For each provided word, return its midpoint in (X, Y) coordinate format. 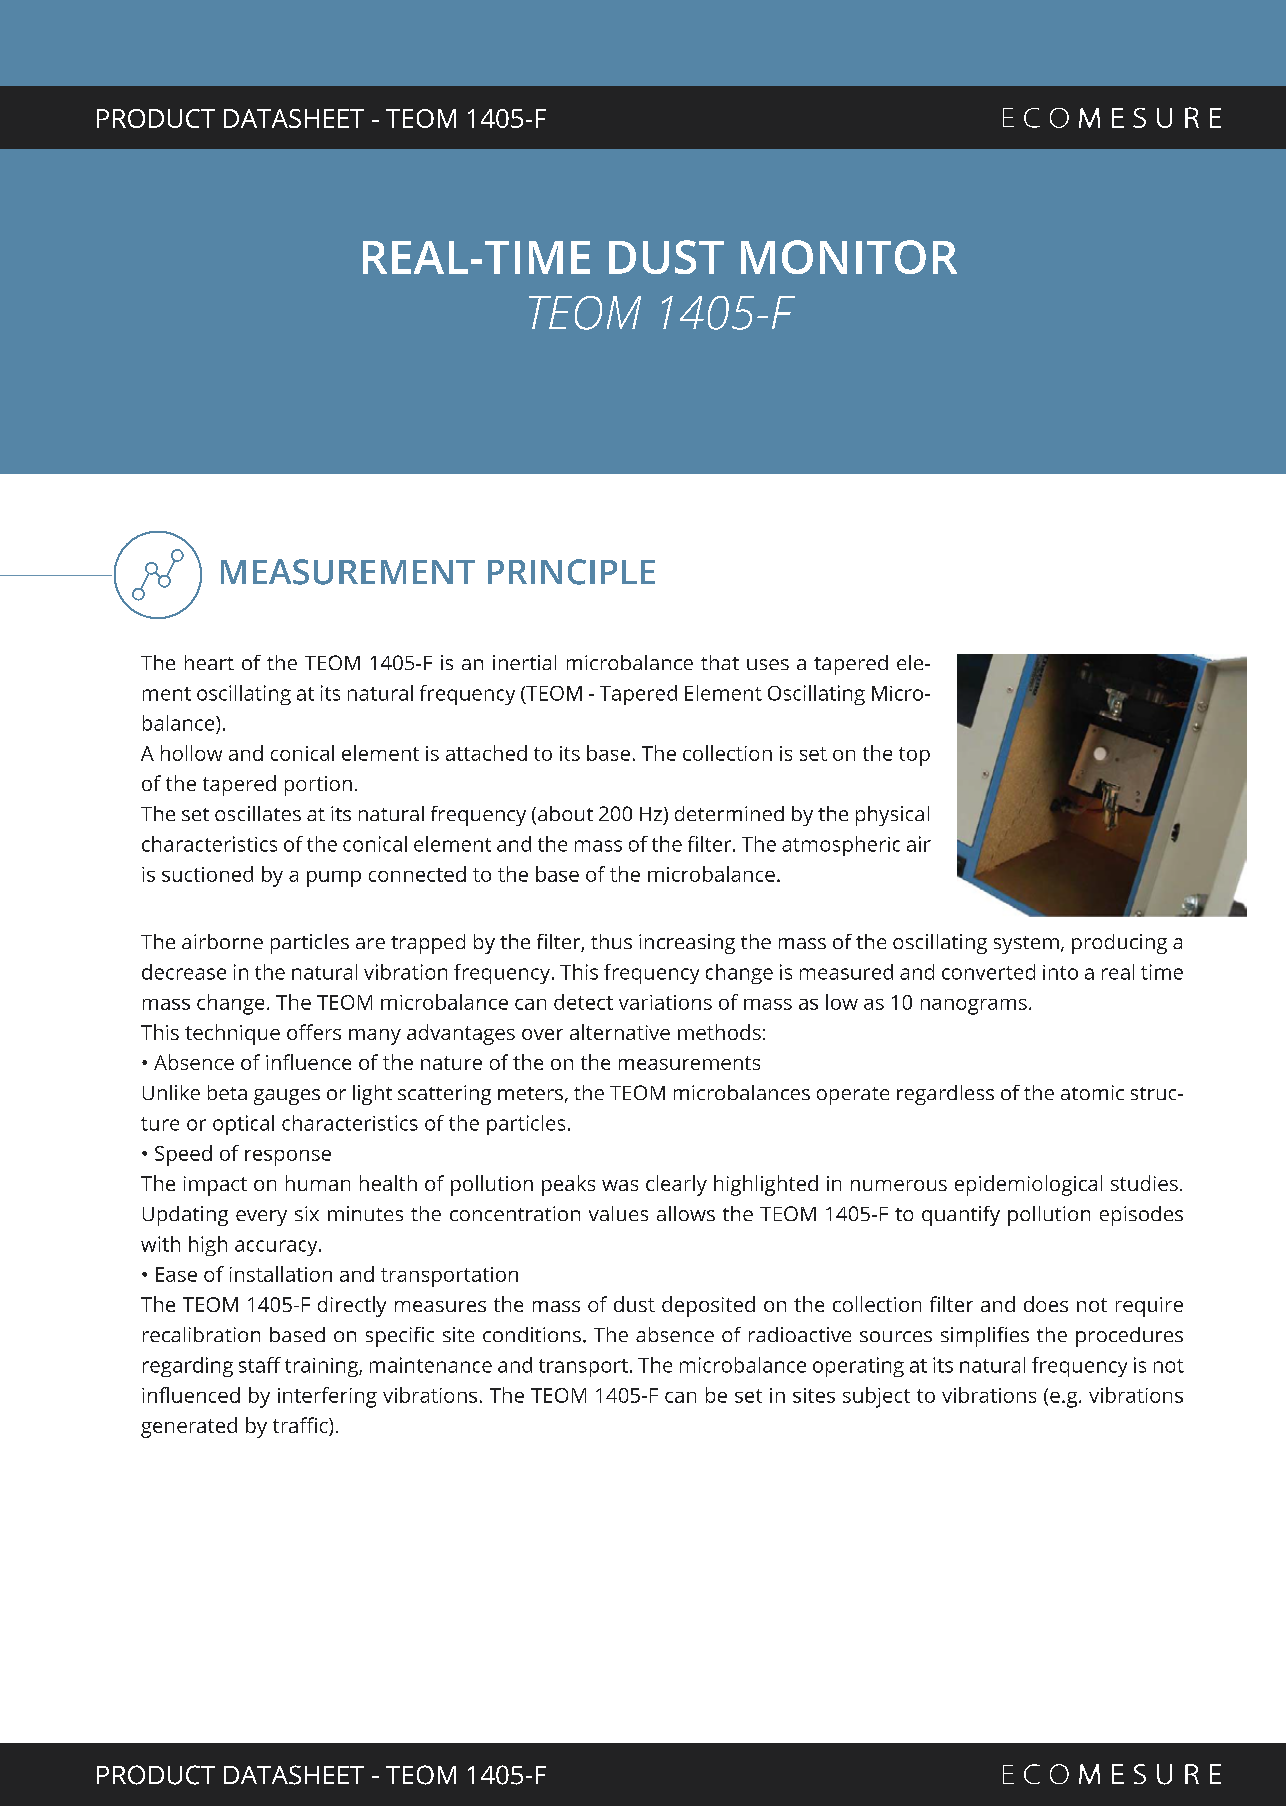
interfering (327, 1397)
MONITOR (849, 257)
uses (768, 664)
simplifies (985, 1337)
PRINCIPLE (571, 572)
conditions (532, 1334)
